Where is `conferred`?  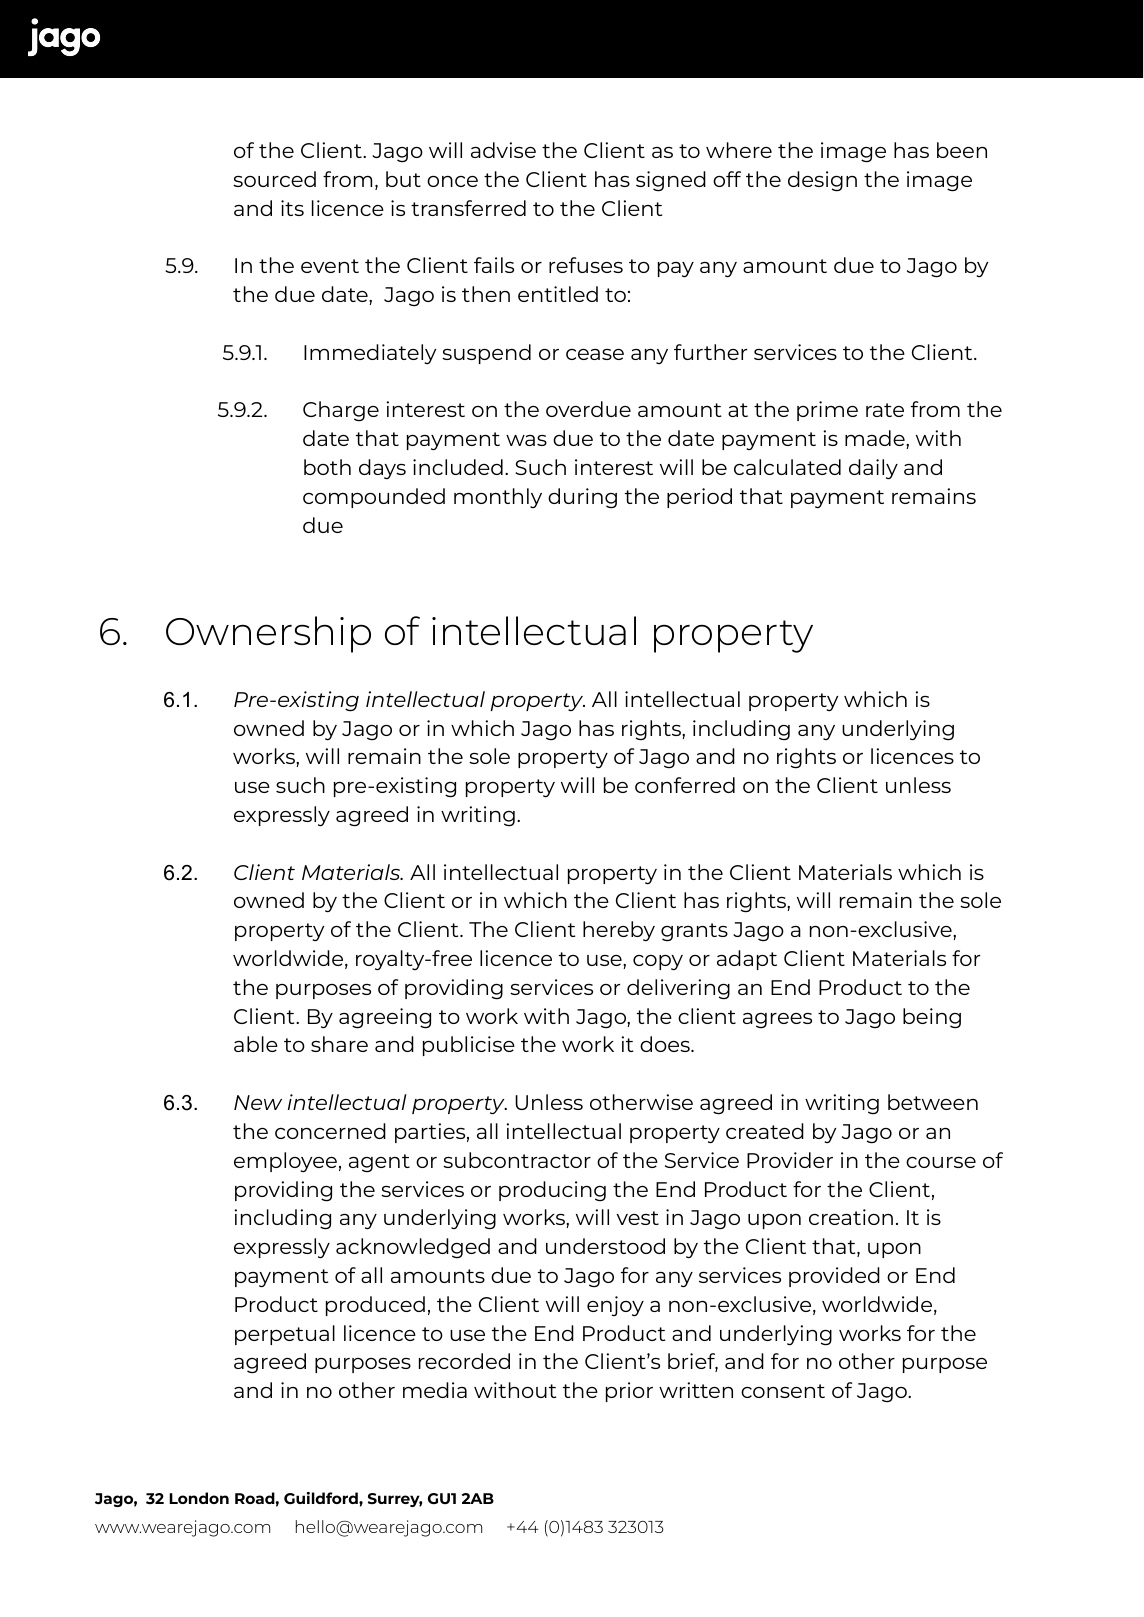 conferred is located at coordinates (685, 785).
